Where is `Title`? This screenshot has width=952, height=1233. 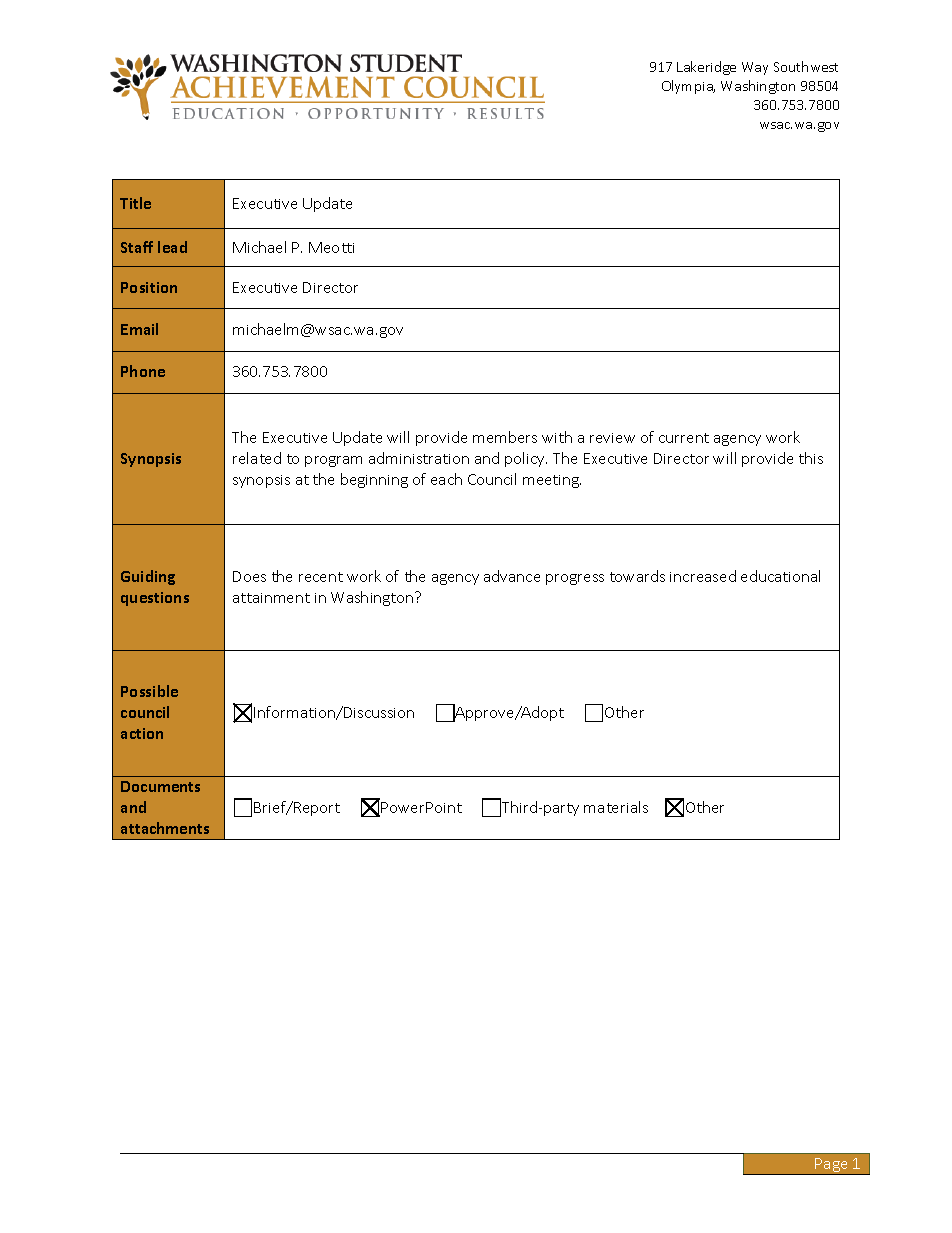
Title is located at coordinates (135, 203).
